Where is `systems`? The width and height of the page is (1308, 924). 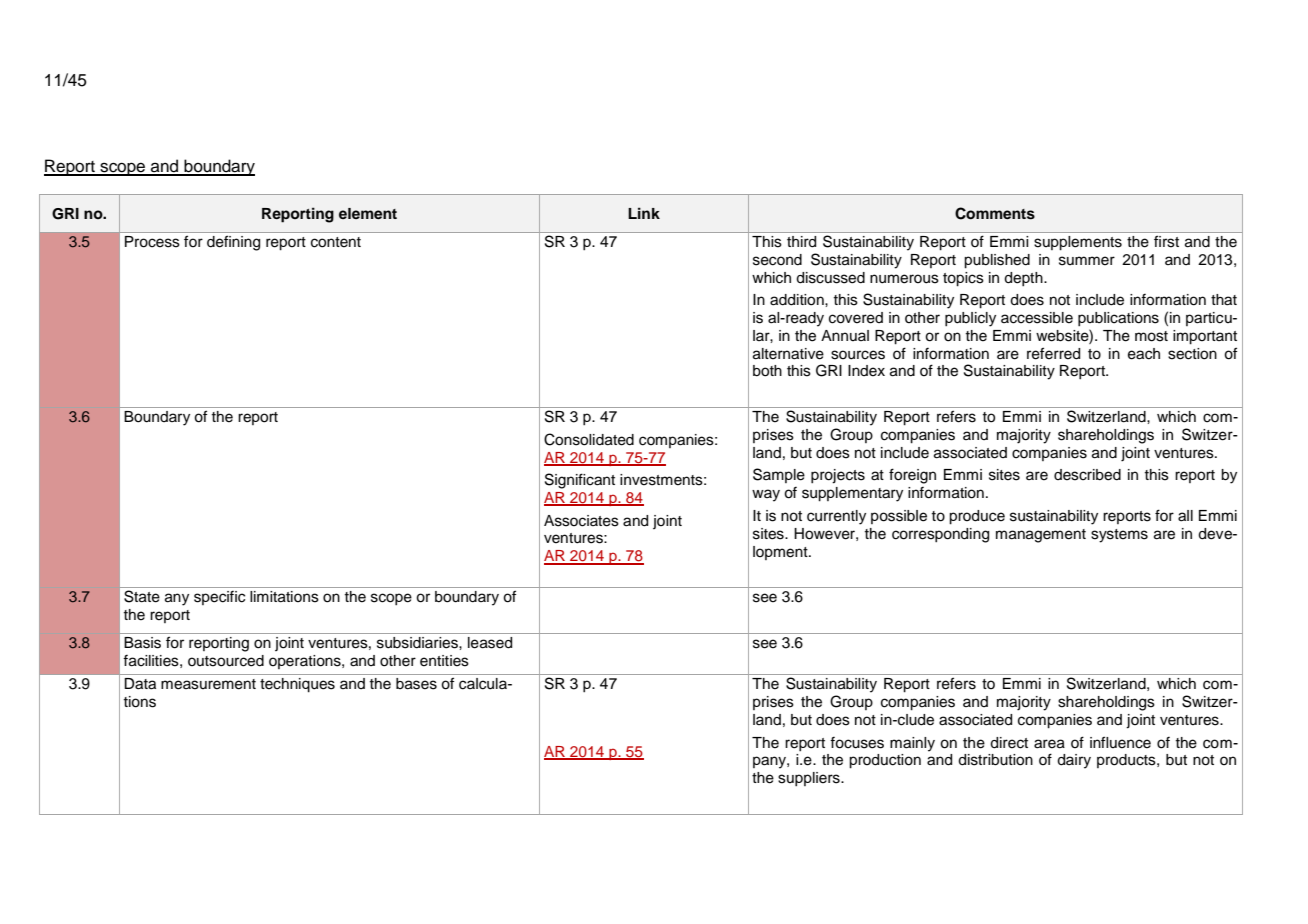
systems is located at coordinates (1119, 536).
